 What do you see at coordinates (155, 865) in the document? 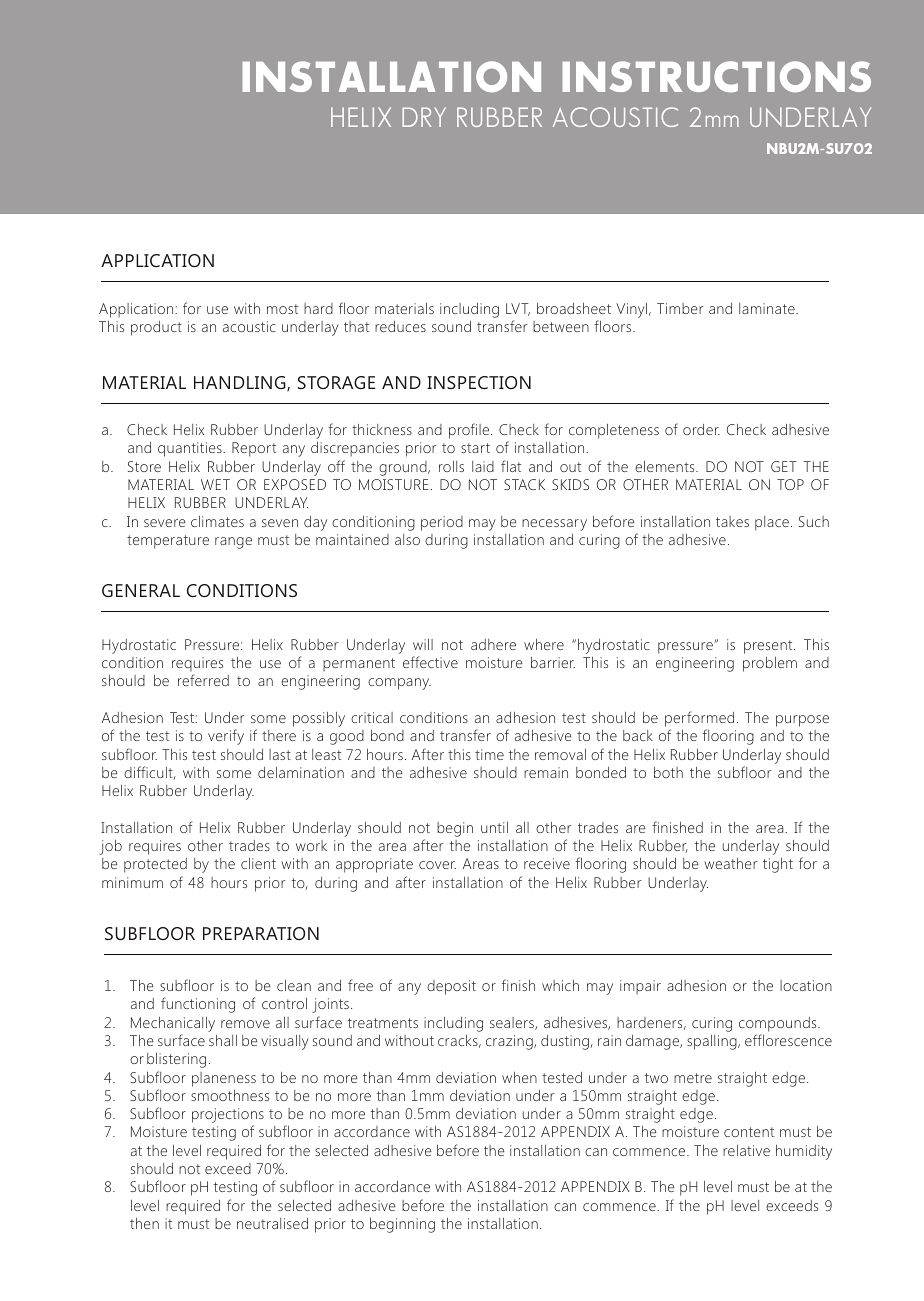
I see `protected` at bounding box center [155, 865].
